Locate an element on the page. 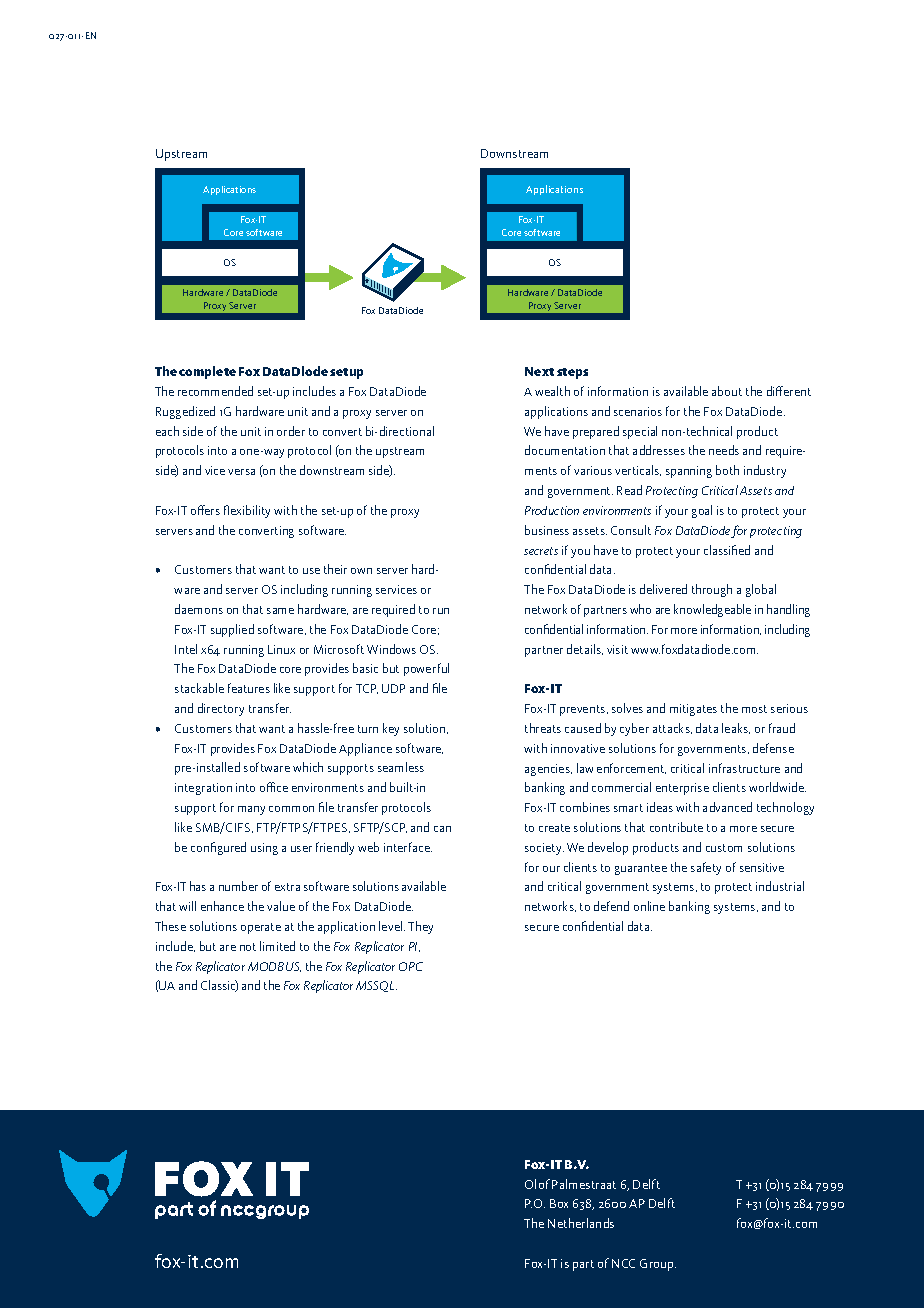  online is located at coordinates (649, 906).
